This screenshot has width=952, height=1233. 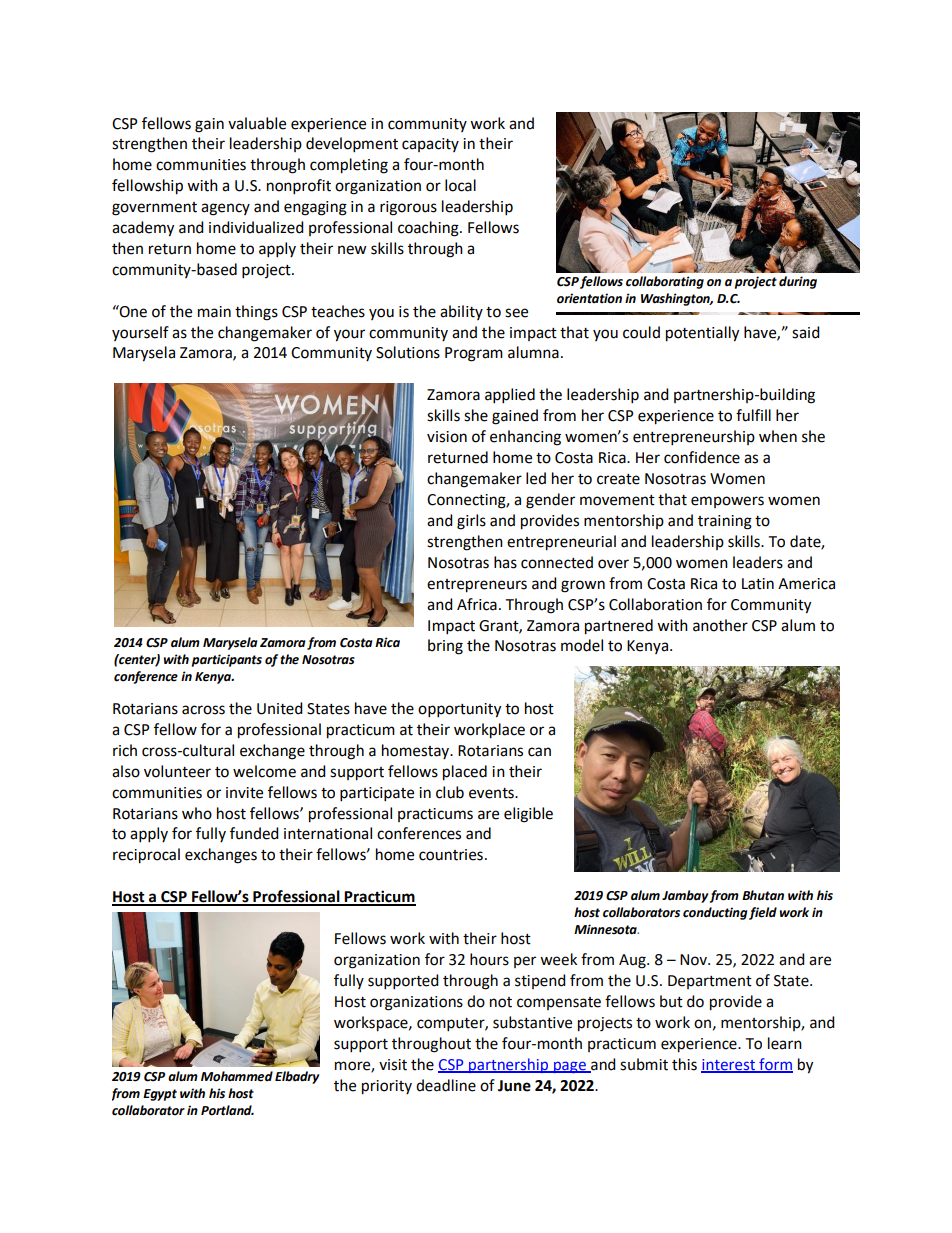 What do you see at coordinates (237, 1076) in the screenshot?
I see `Mohammed` at bounding box center [237, 1076].
